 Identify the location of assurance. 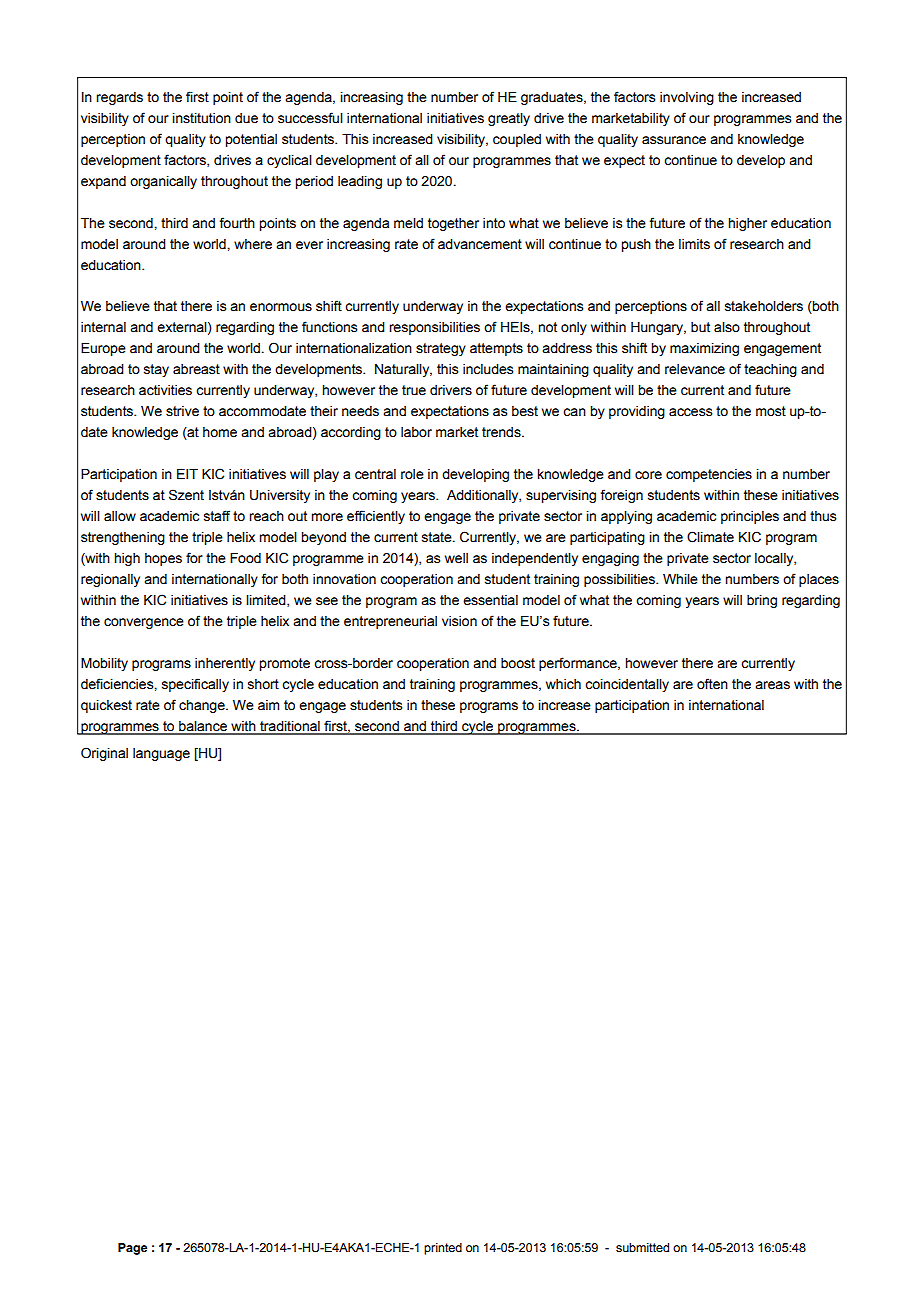
(674, 140).
